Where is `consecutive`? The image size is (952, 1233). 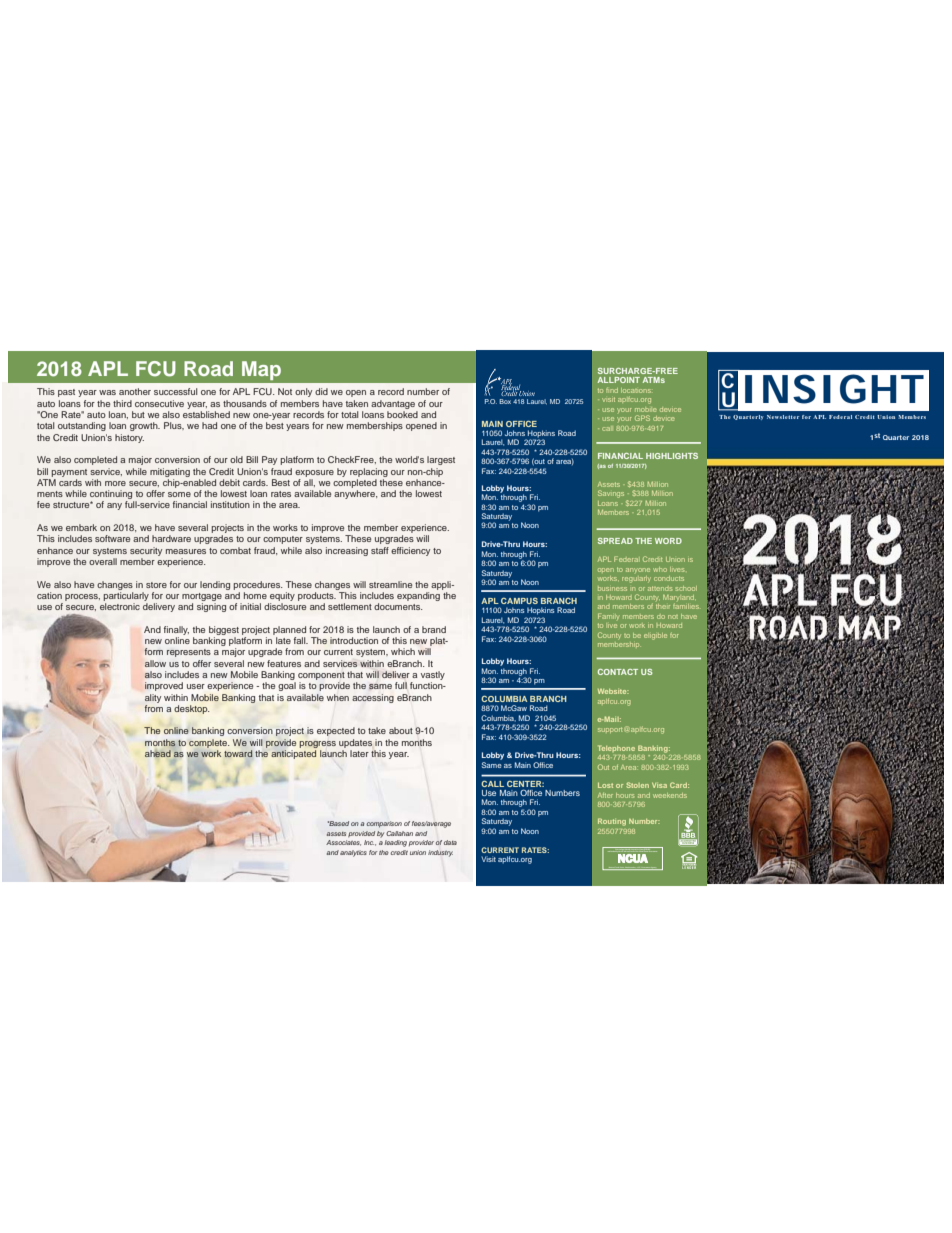 consecutive is located at coordinates (159, 403).
